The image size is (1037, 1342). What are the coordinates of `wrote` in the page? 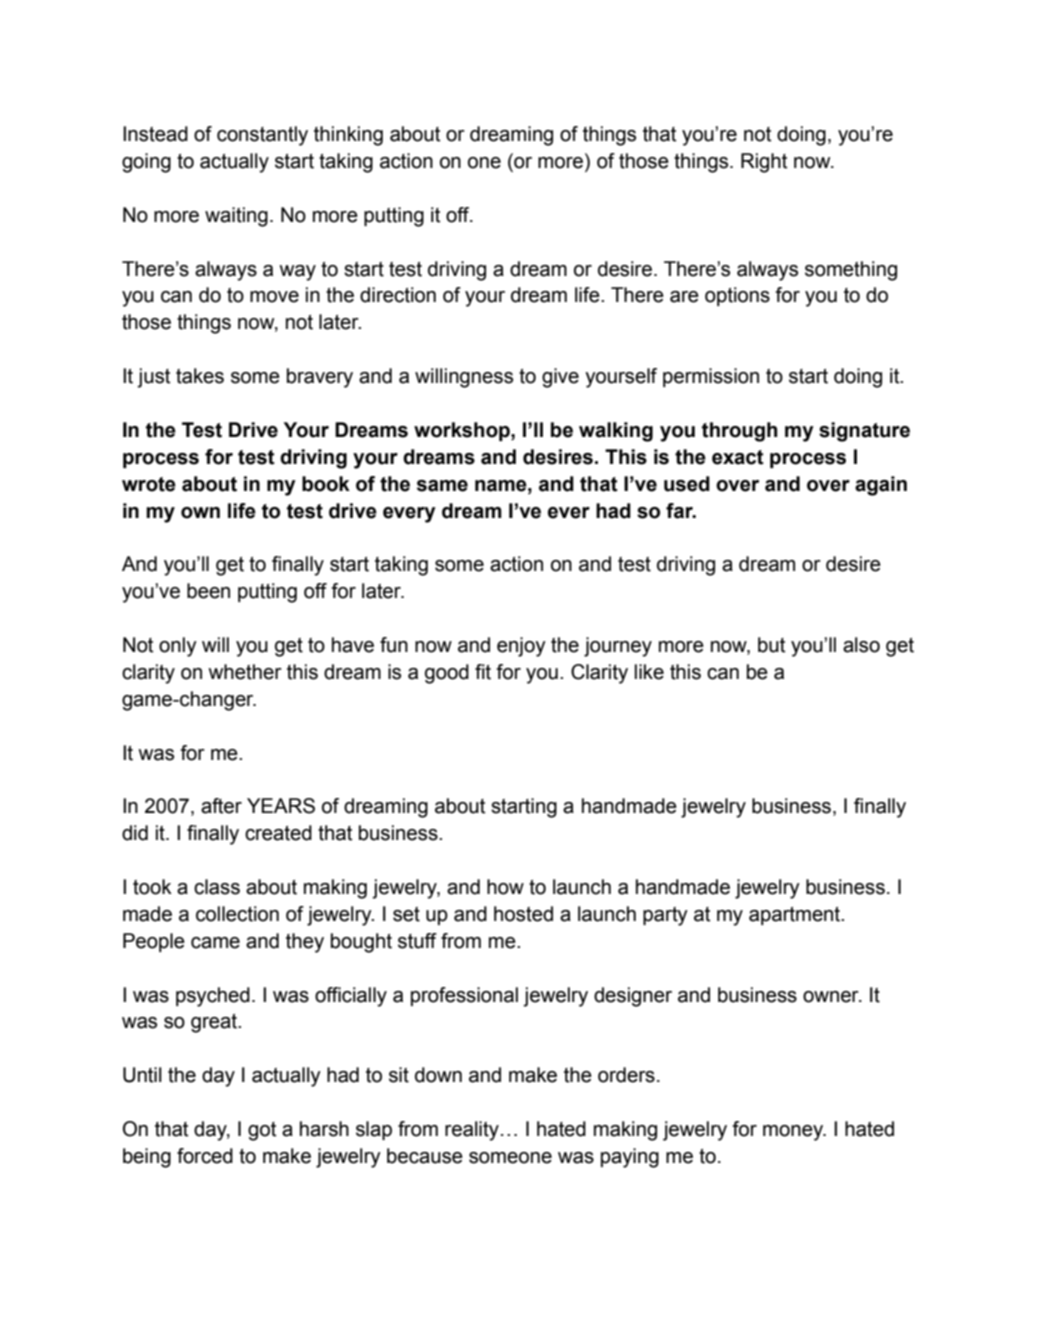 It's located at (149, 484).
